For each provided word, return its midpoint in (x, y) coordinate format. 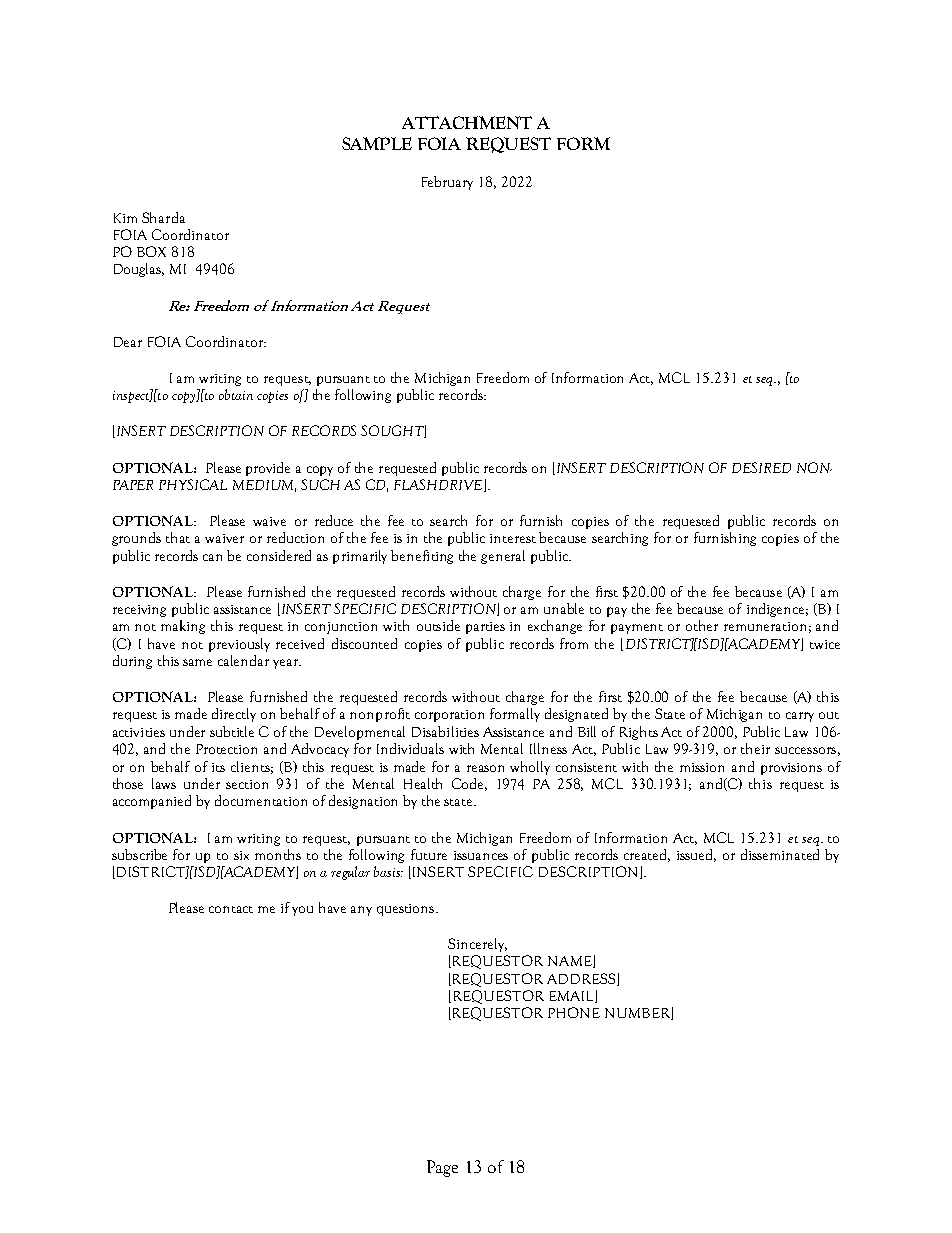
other (702, 625)
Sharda (163, 217)
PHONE (574, 1012)
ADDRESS (582, 979)
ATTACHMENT (467, 122)
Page (442, 1168)
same (197, 662)
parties (485, 628)
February (447, 183)
